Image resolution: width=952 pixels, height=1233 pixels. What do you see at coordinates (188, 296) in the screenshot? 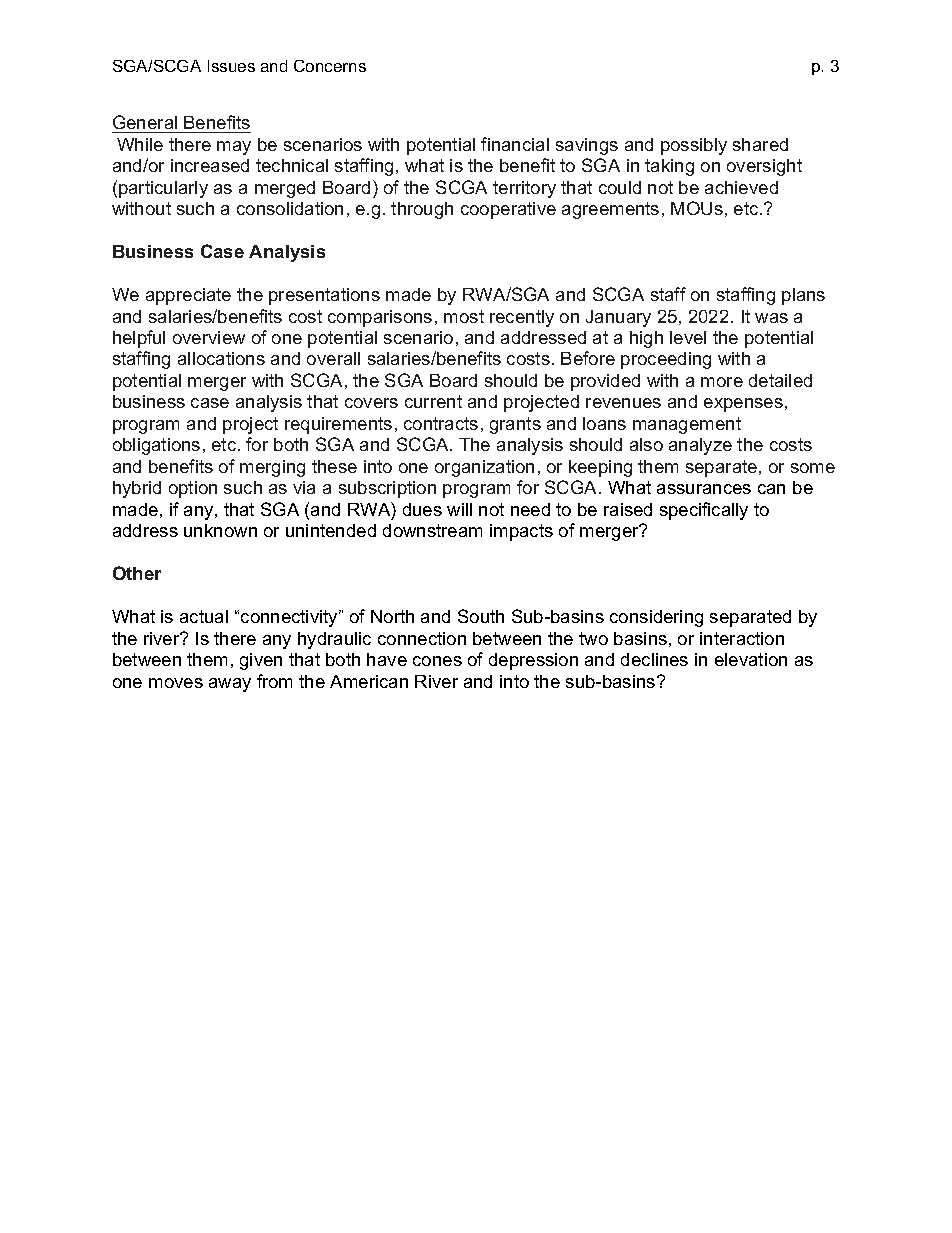
I see `appreciate` at bounding box center [188, 296].
